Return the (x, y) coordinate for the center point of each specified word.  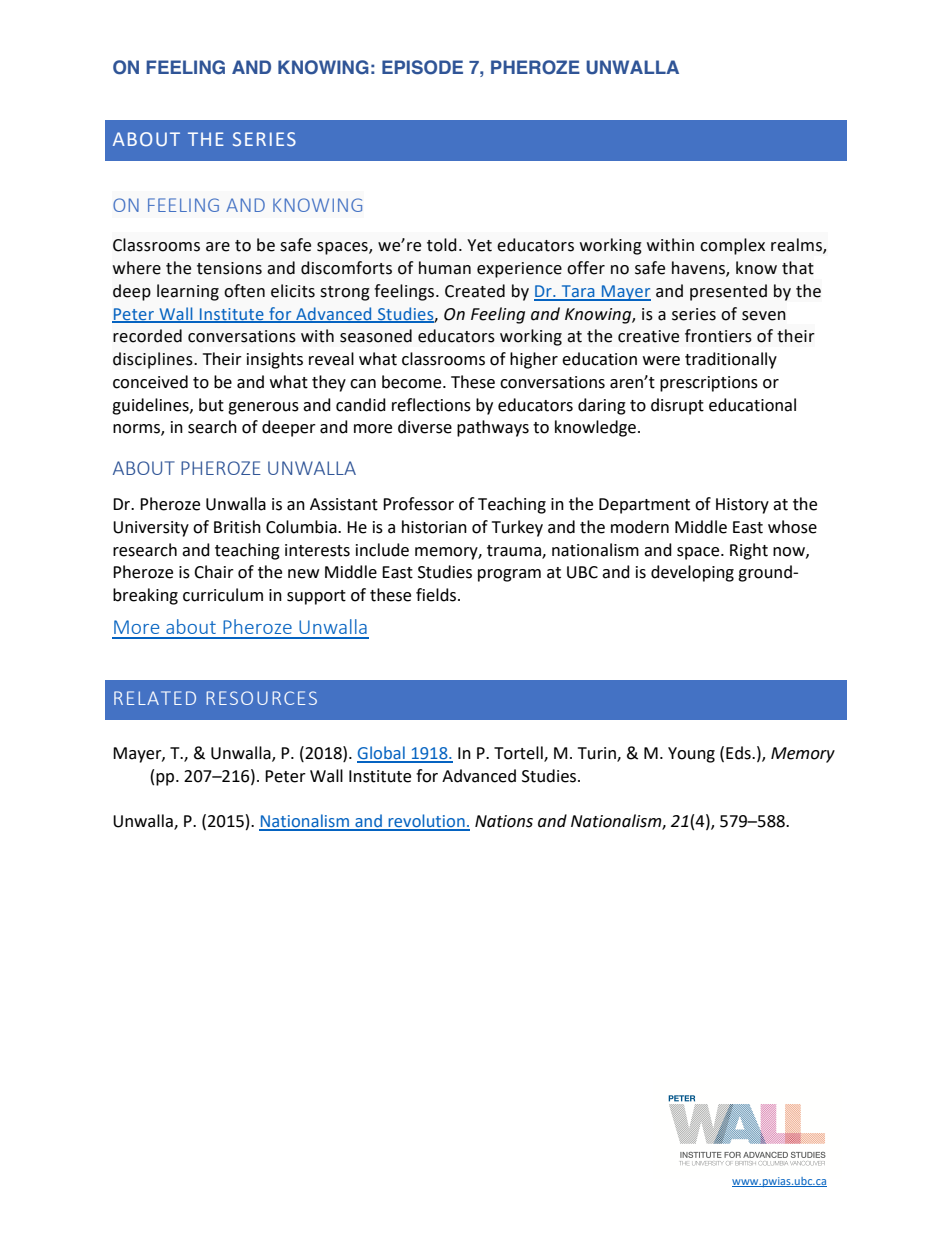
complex (732, 246)
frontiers (718, 336)
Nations (504, 821)
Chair (214, 572)
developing (692, 573)
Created (475, 291)
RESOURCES (262, 698)
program (509, 575)
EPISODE (422, 67)
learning (188, 292)
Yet (479, 245)
